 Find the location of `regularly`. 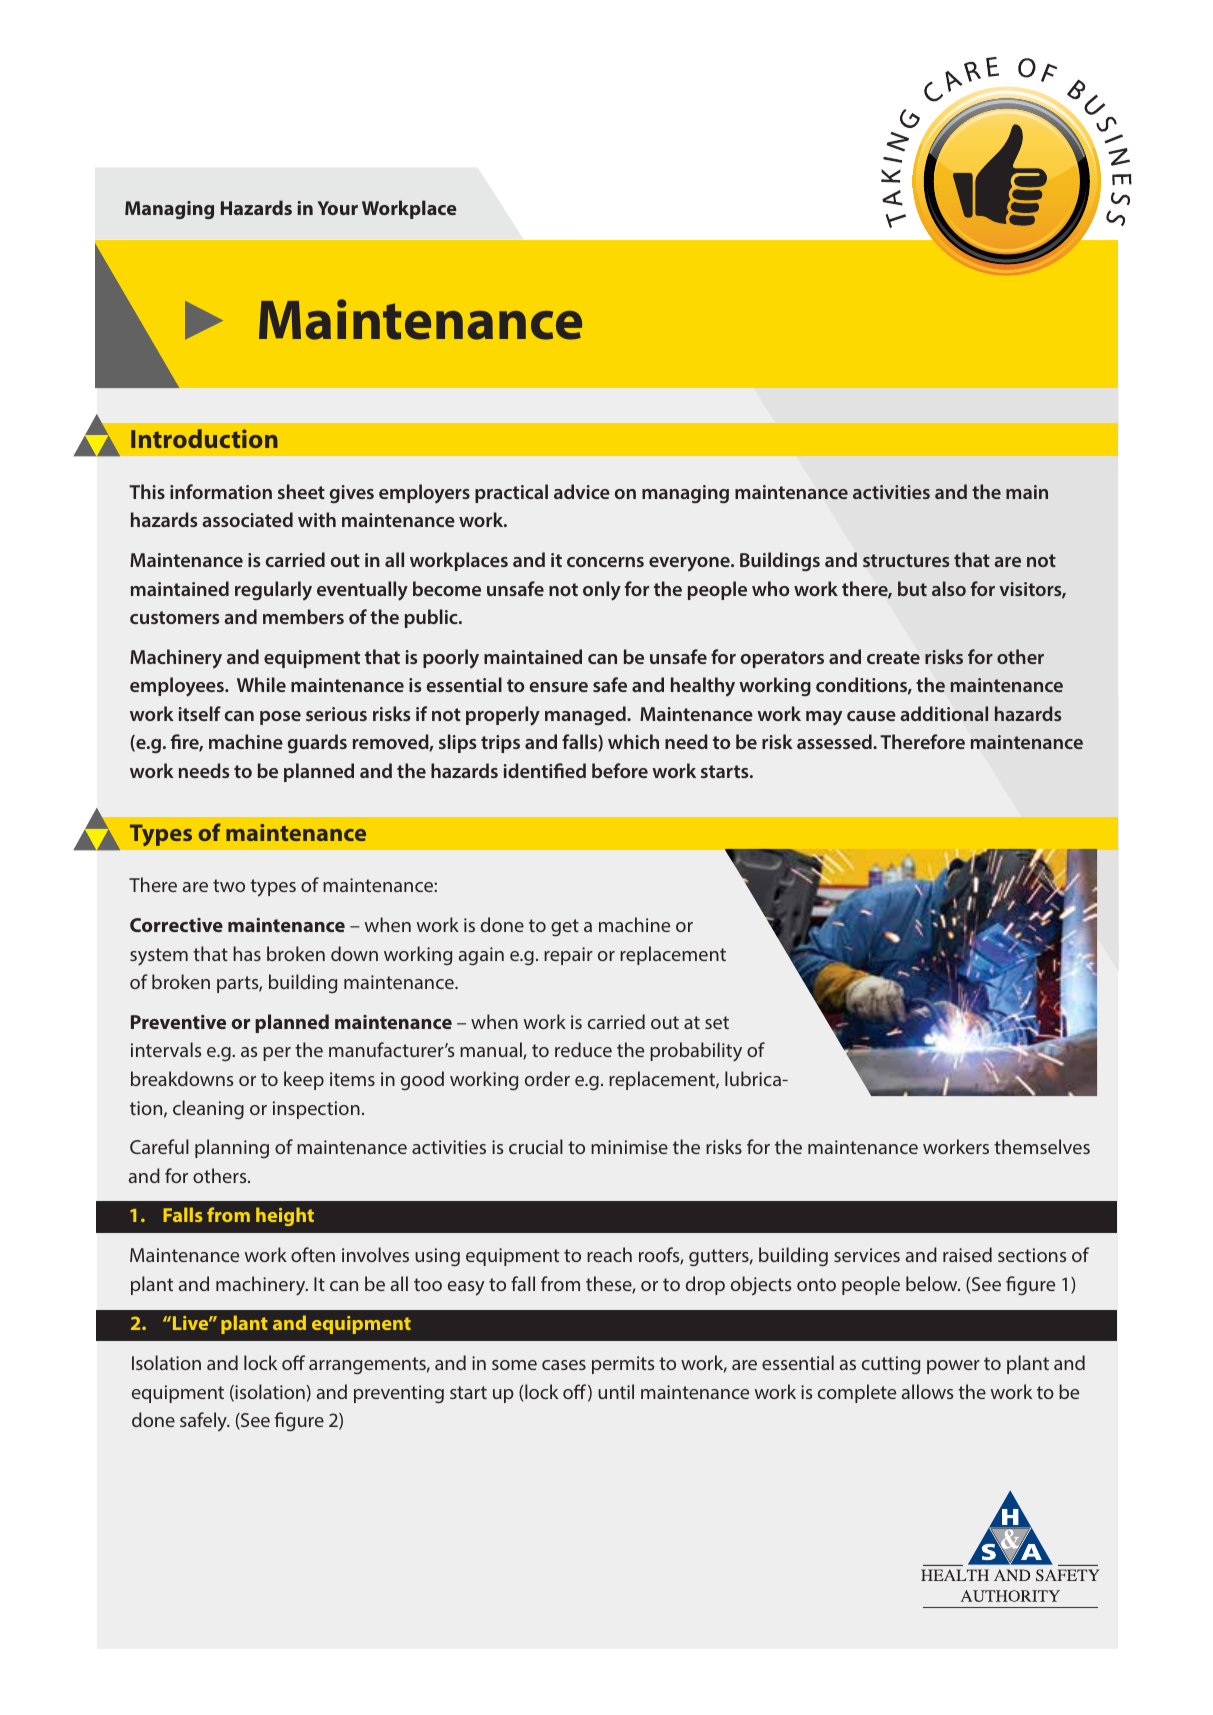

regularly is located at coordinates (273, 591).
